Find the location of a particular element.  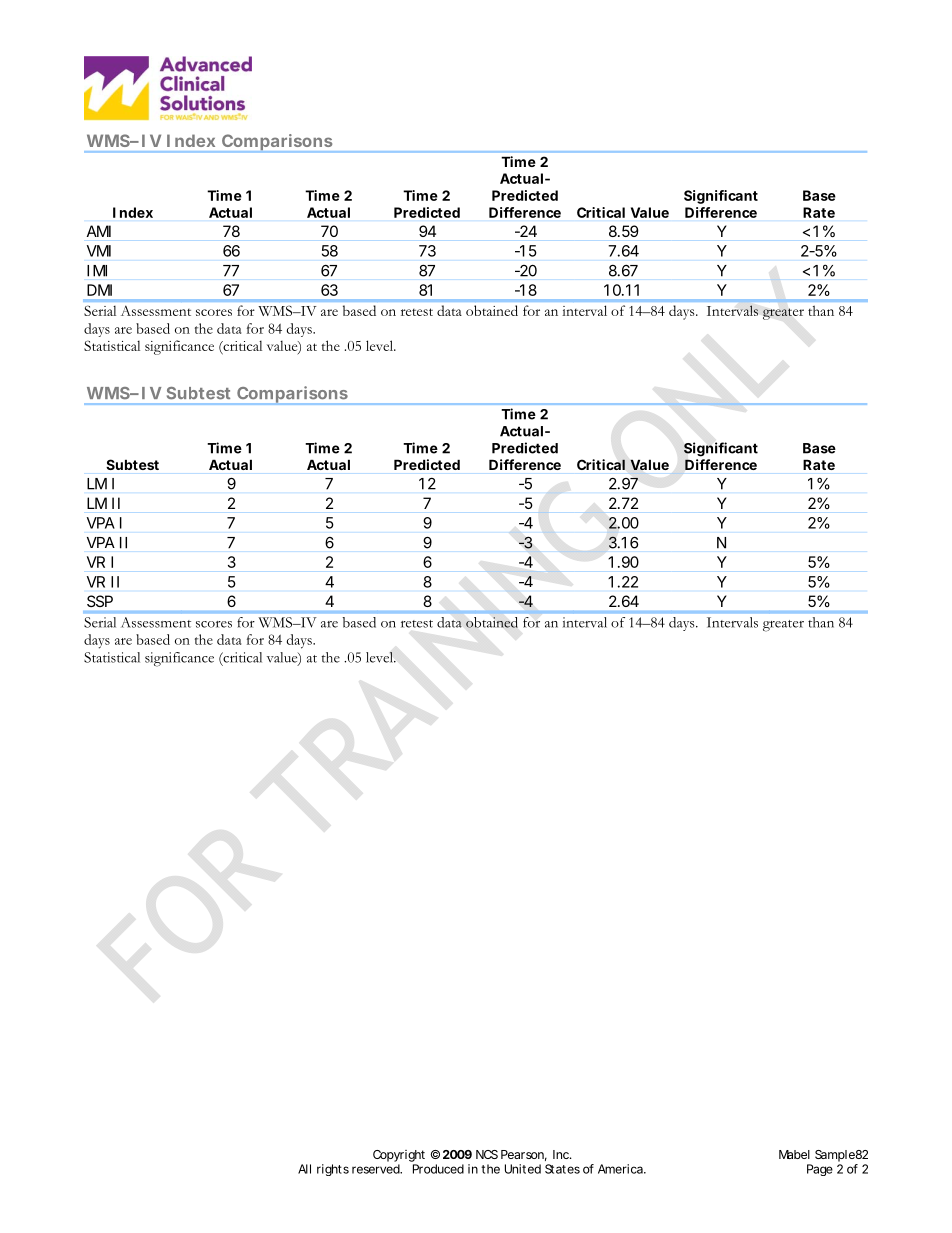

SSP is located at coordinates (100, 601).
